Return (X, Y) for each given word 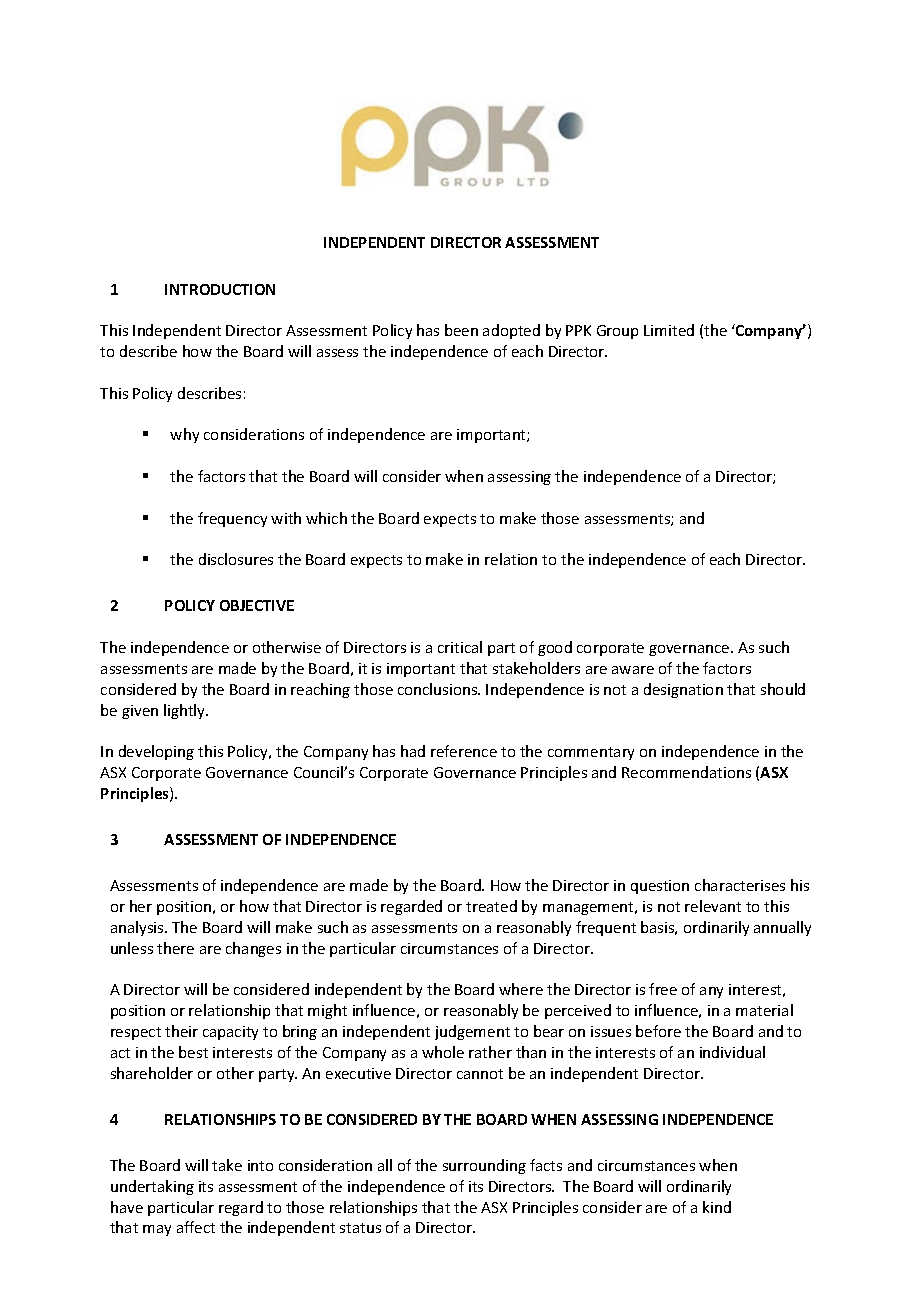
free (663, 989)
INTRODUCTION (220, 289)
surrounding (484, 1166)
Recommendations (686, 772)
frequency (232, 519)
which (326, 518)
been (461, 330)
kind (717, 1207)
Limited (669, 330)
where (521, 989)
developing (156, 752)
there (175, 948)
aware (633, 670)
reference (464, 751)
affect (196, 1227)
